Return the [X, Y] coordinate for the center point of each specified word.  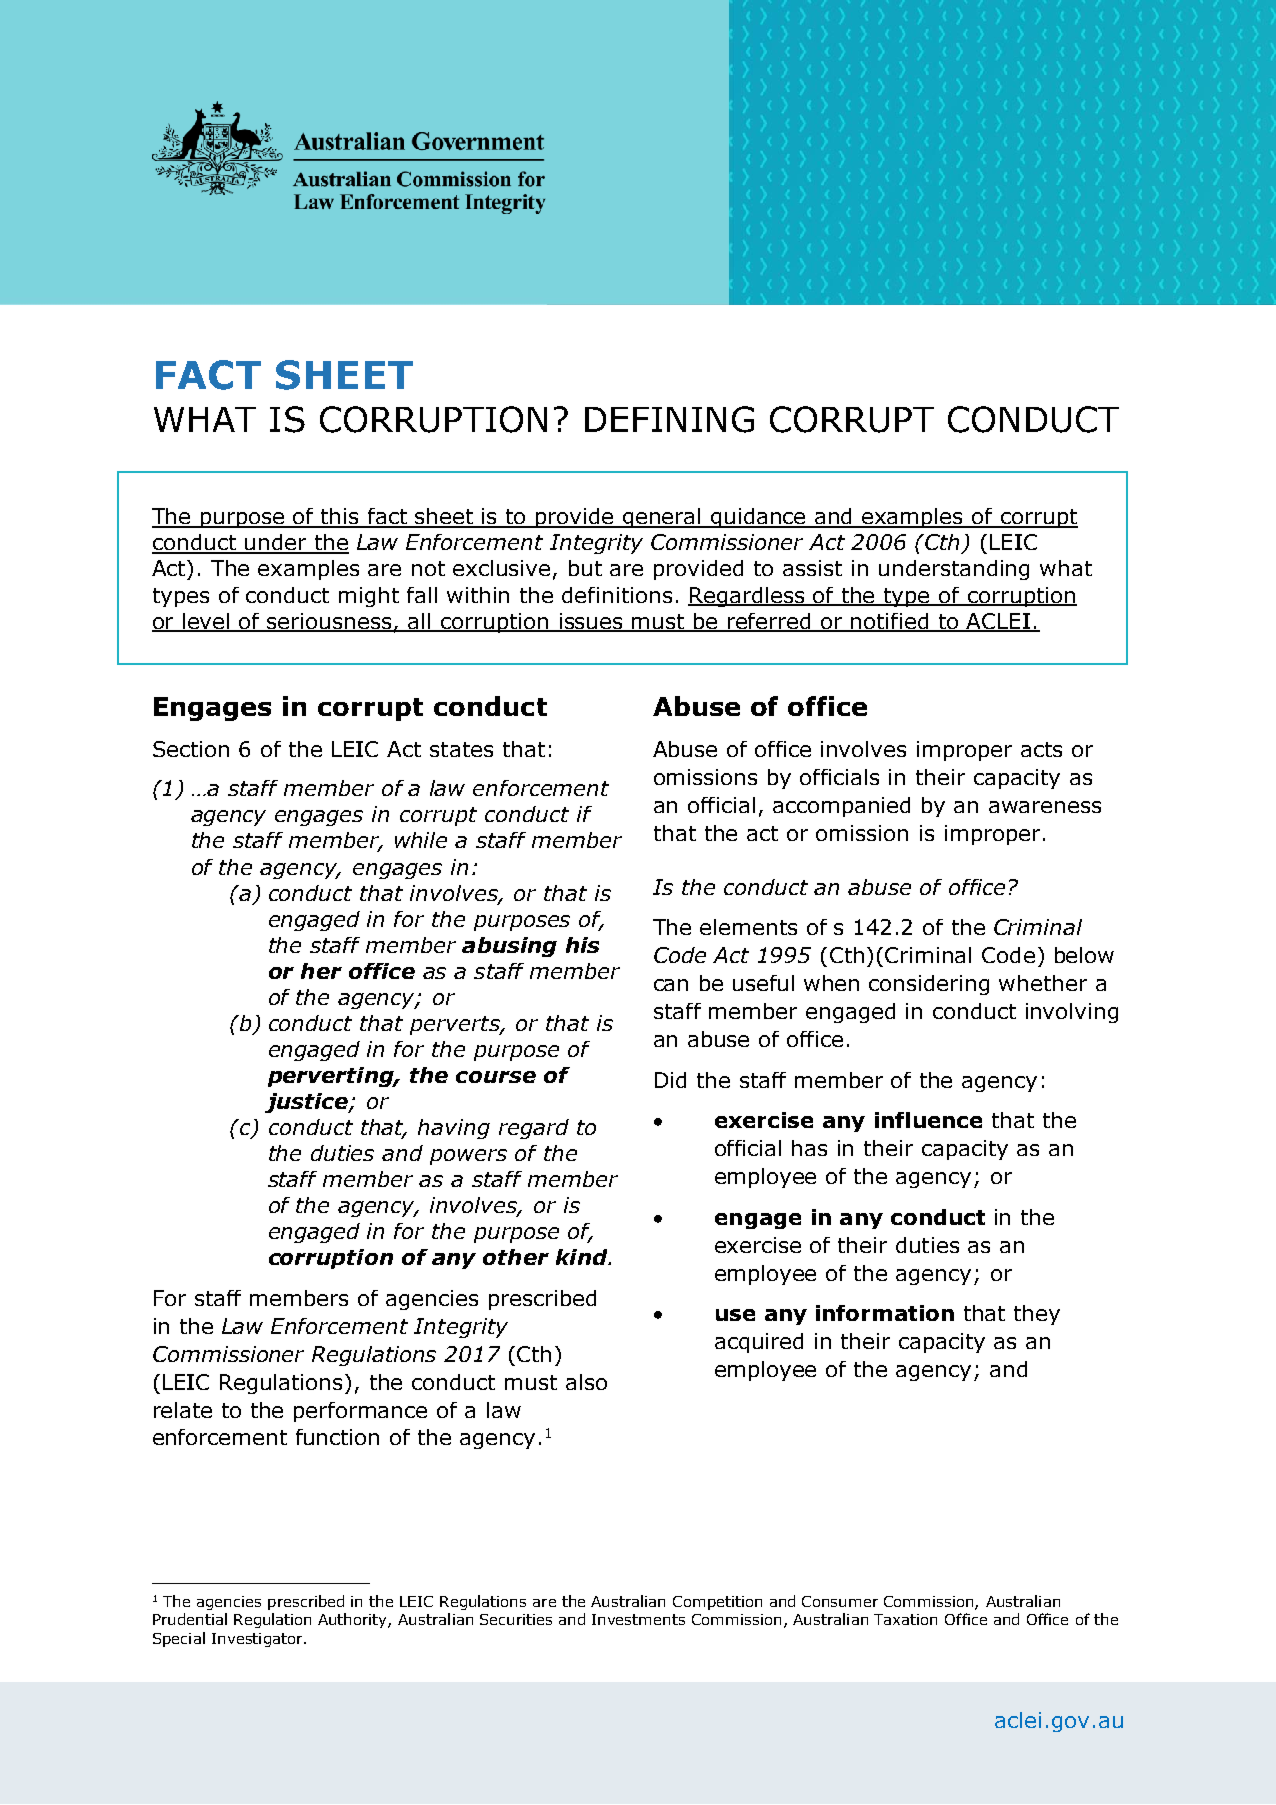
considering [929, 985]
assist [812, 568]
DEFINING [669, 419]
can [671, 985]
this [340, 517]
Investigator [258, 1640]
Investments [638, 1619]
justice [307, 1103]
